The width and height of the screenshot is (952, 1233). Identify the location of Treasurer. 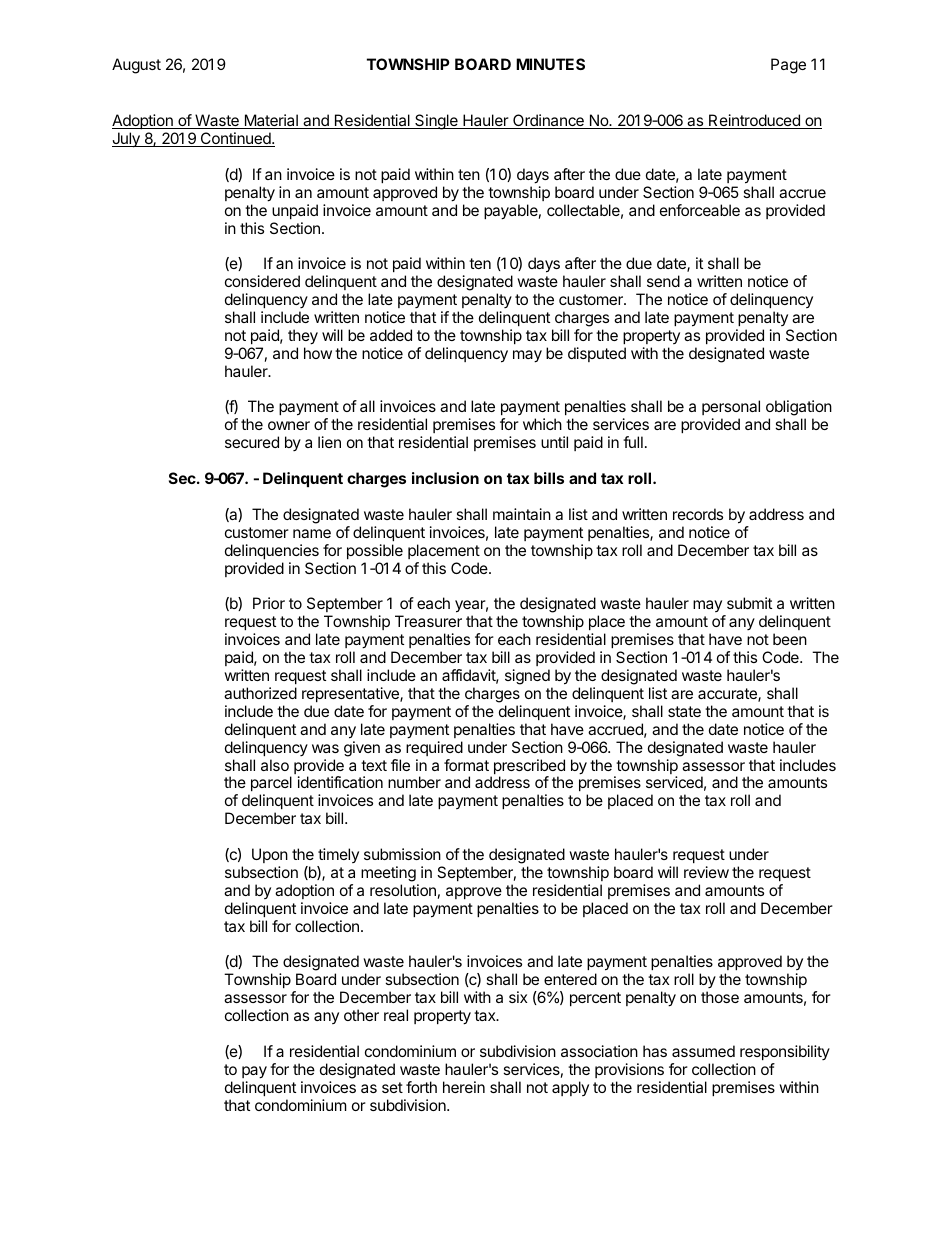
(428, 621).
